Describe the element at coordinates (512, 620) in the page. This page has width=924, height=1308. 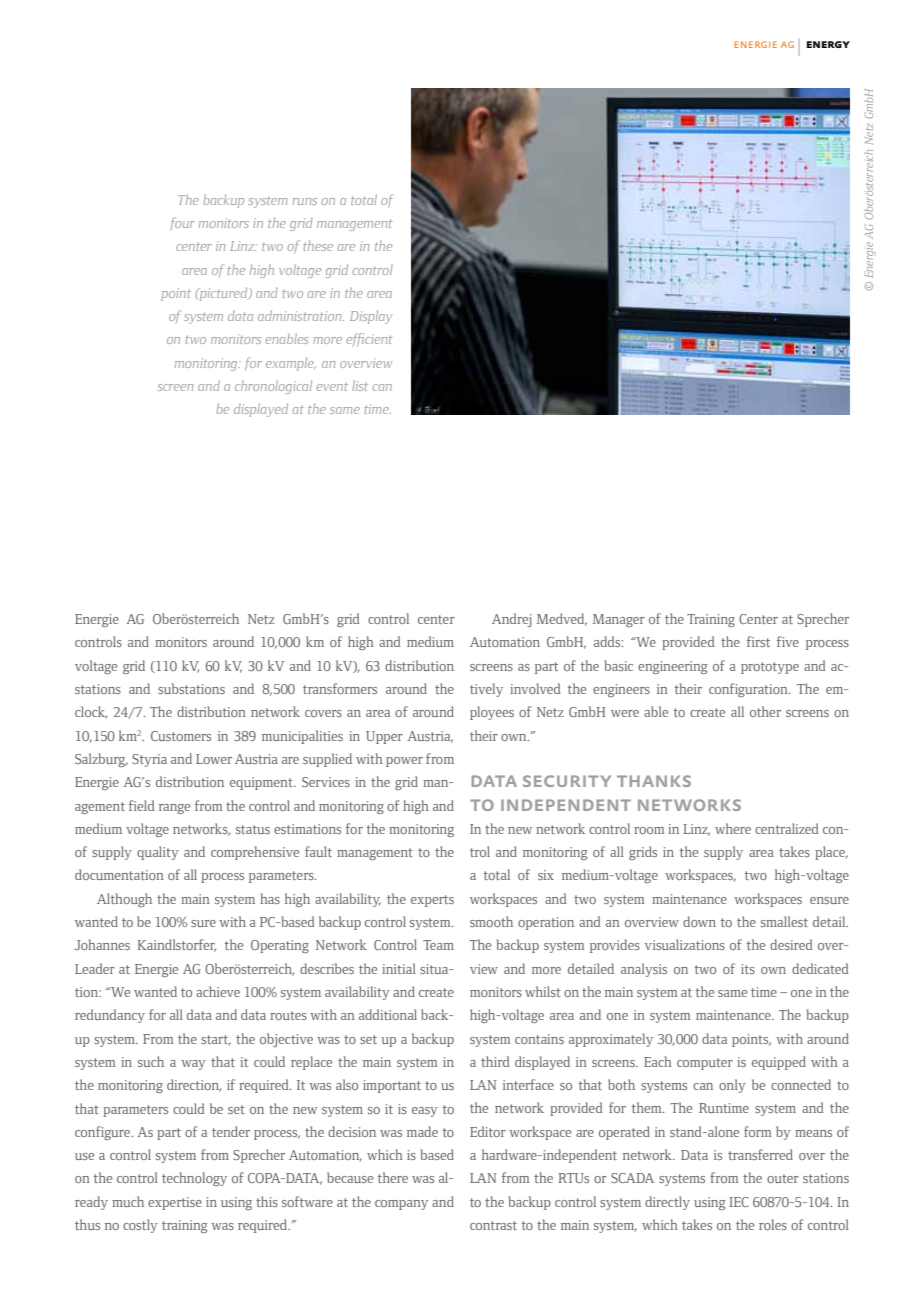
I see `Andrej` at that location.
